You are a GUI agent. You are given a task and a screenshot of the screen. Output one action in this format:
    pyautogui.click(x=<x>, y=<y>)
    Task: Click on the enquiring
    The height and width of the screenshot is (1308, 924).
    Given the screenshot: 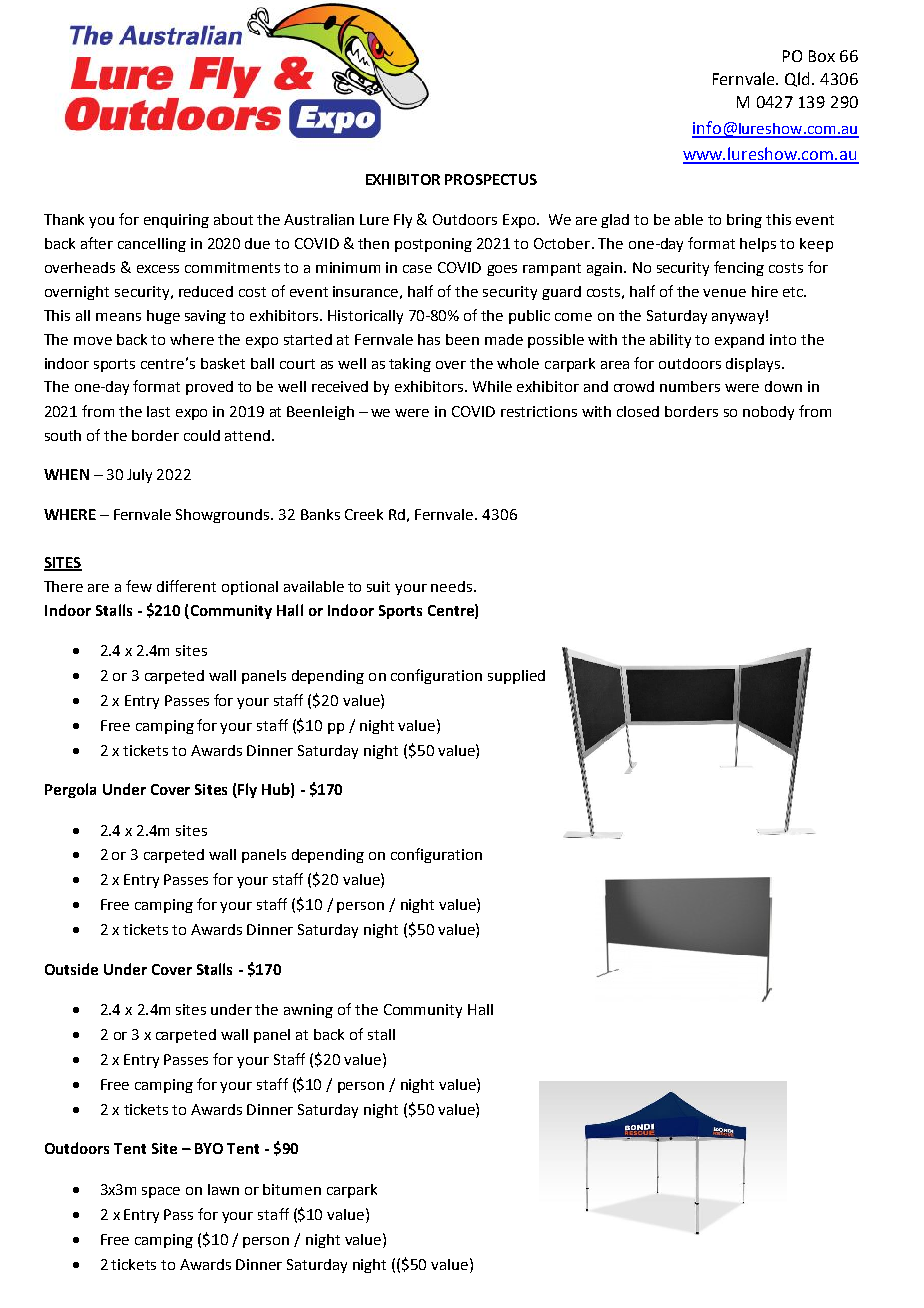 What is the action you would take?
    pyautogui.click(x=176, y=221)
